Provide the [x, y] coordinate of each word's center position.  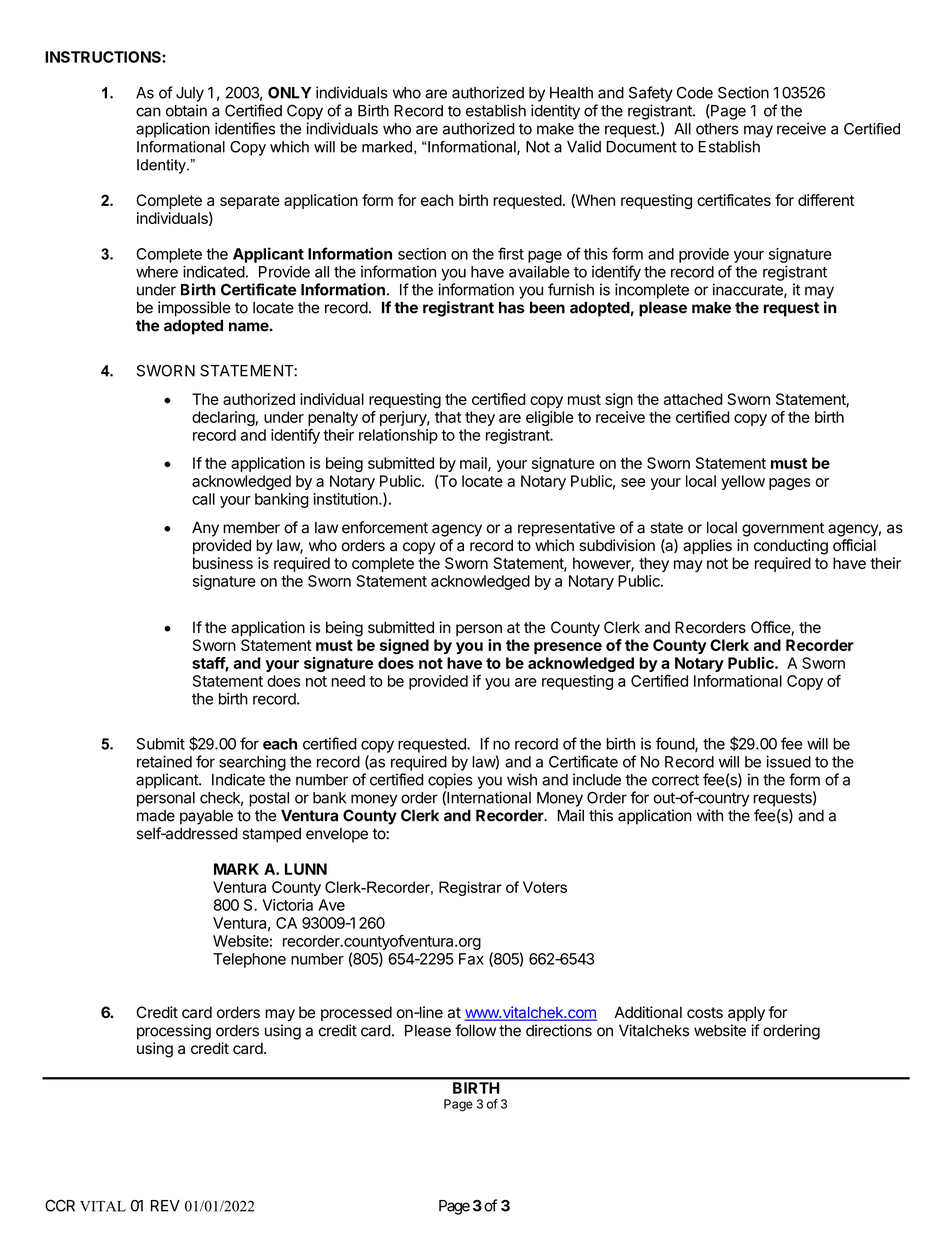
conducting [791, 547]
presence [568, 648]
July [190, 94]
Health [571, 93]
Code [695, 93]
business [223, 563]
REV [165, 1206]
